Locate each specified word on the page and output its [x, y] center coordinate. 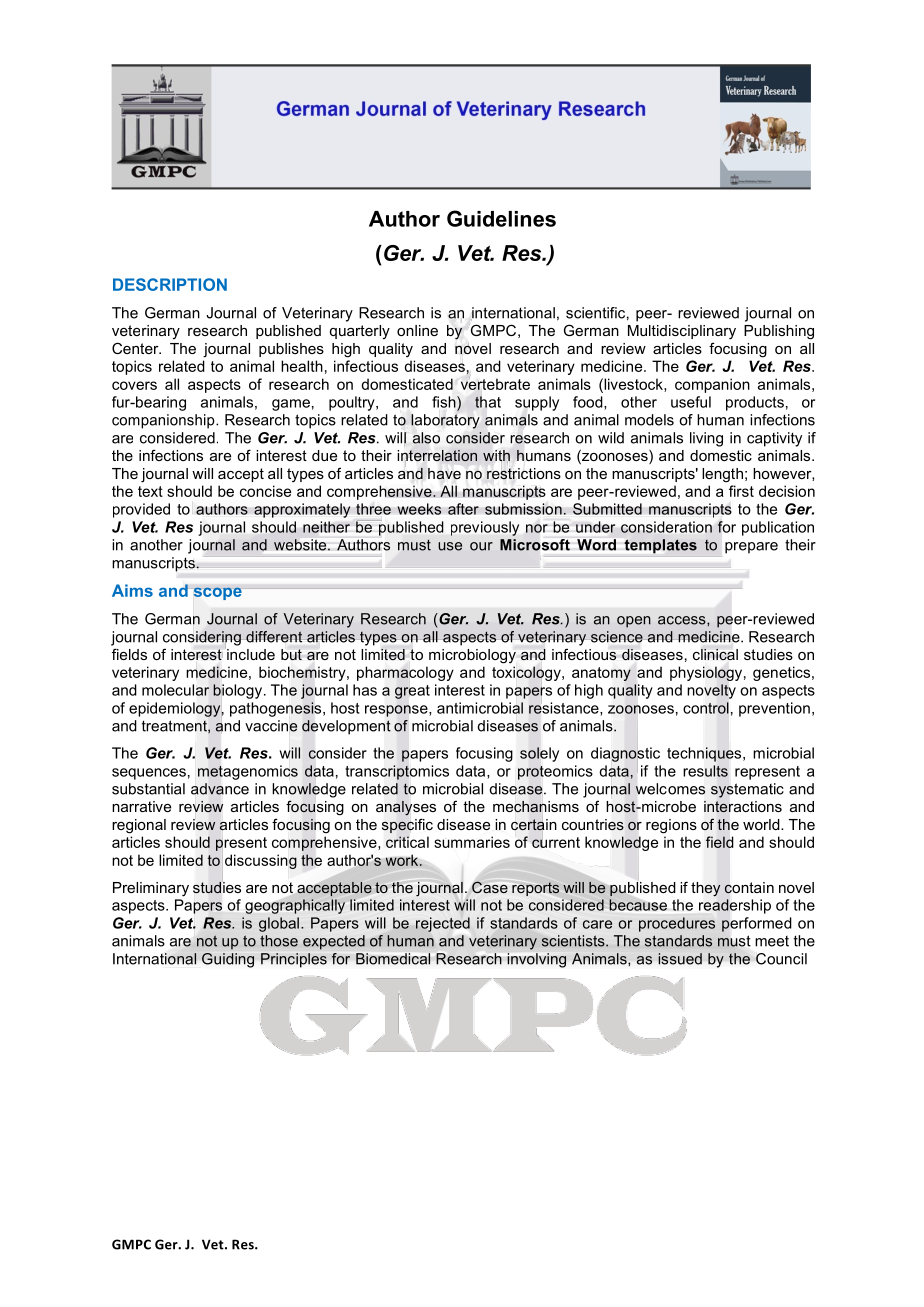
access [683, 620]
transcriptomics [397, 772]
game [291, 405]
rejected [443, 924]
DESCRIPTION [170, 284]
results [706, 771]
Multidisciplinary [682, 332]
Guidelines [501, 218]
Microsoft [535, 545]
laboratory [445, 421]
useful [691, 402]
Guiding [228, 960]
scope [218, 593]
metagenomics [248, 772]
